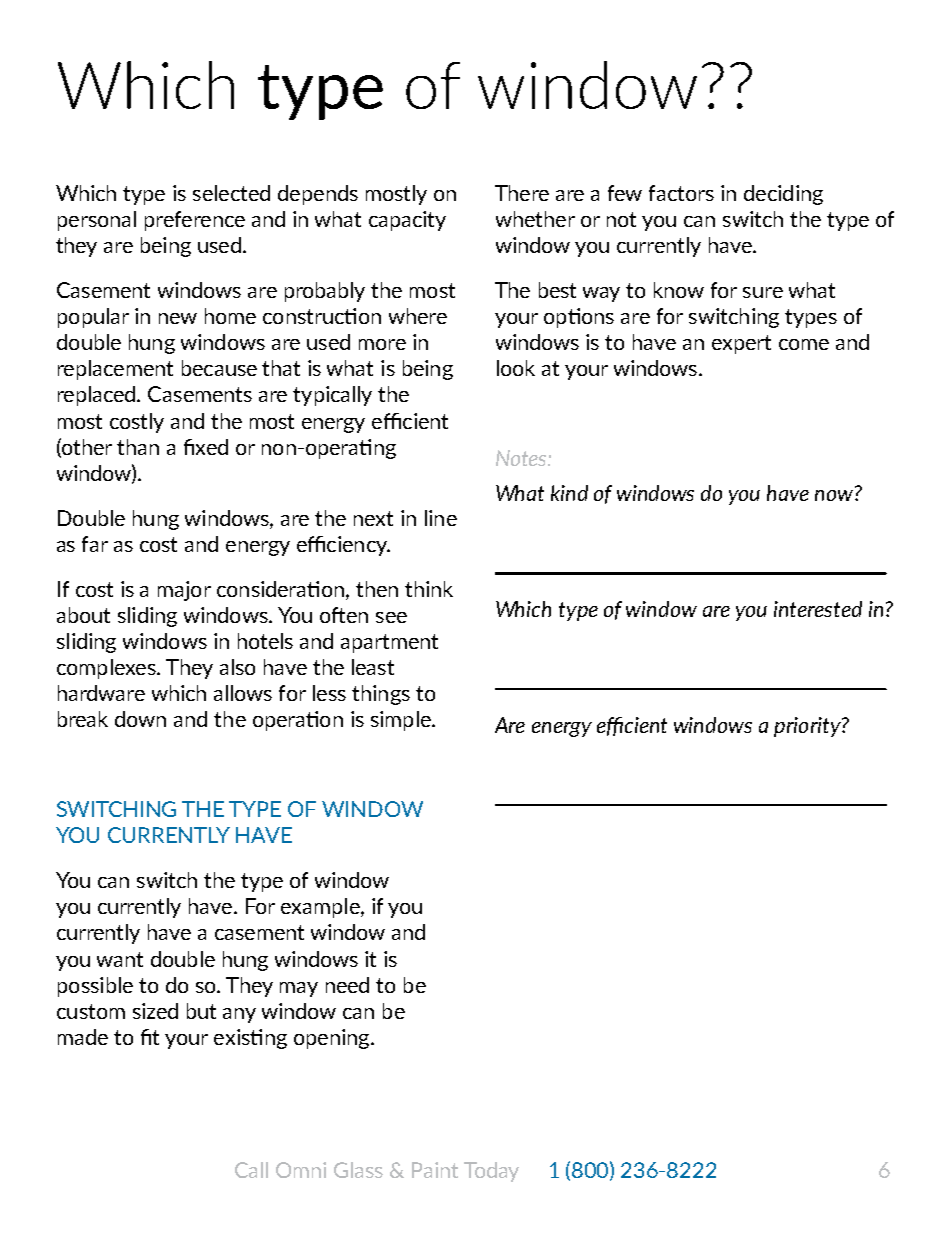 Image resolution: width=952 pixels, height=1233 pixels. Describe the element at coordinates (140, 719) in the image. I see `down` at that location.
